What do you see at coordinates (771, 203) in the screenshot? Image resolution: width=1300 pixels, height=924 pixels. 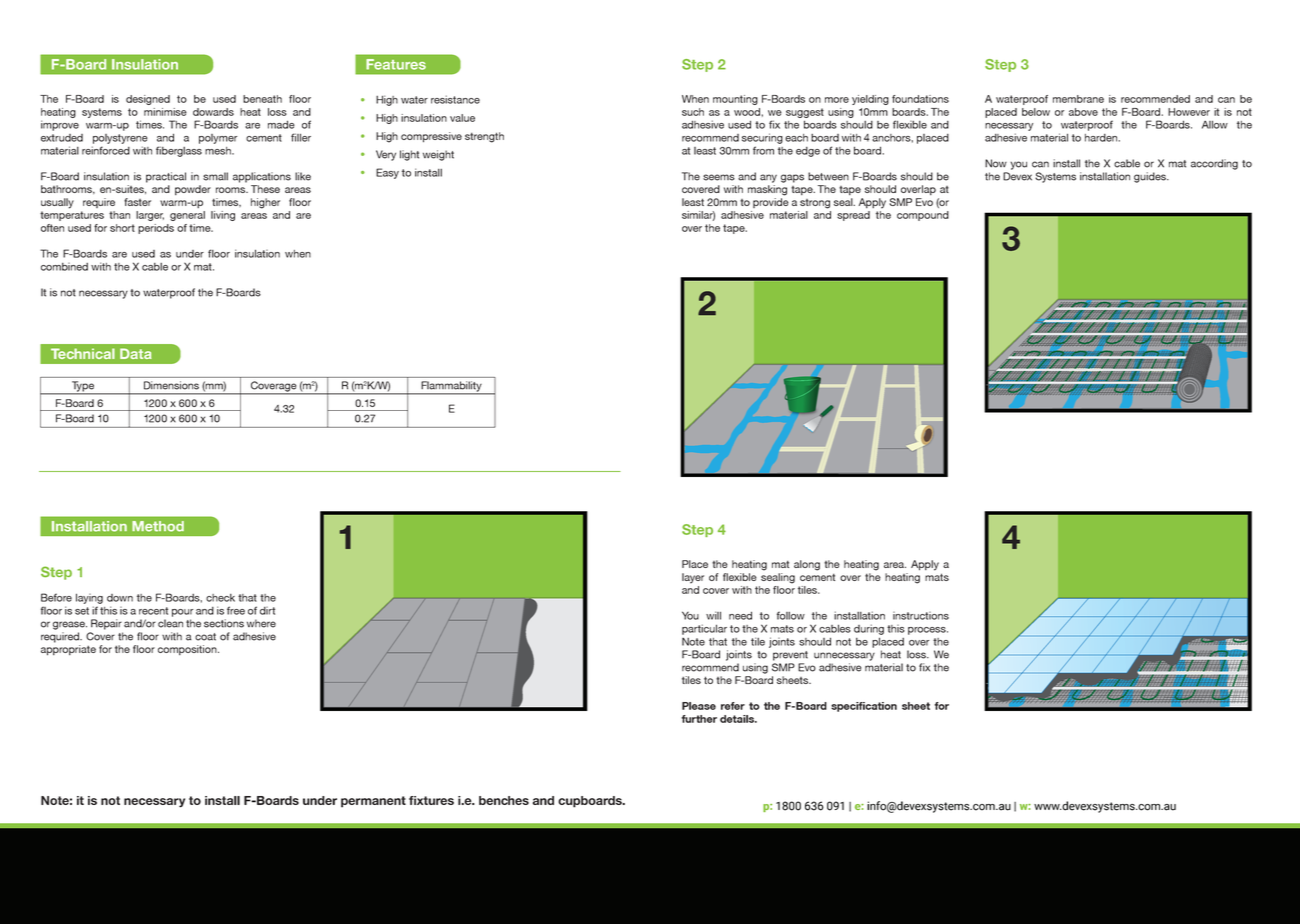 I see `provide` at bounding box center [771, 203].
